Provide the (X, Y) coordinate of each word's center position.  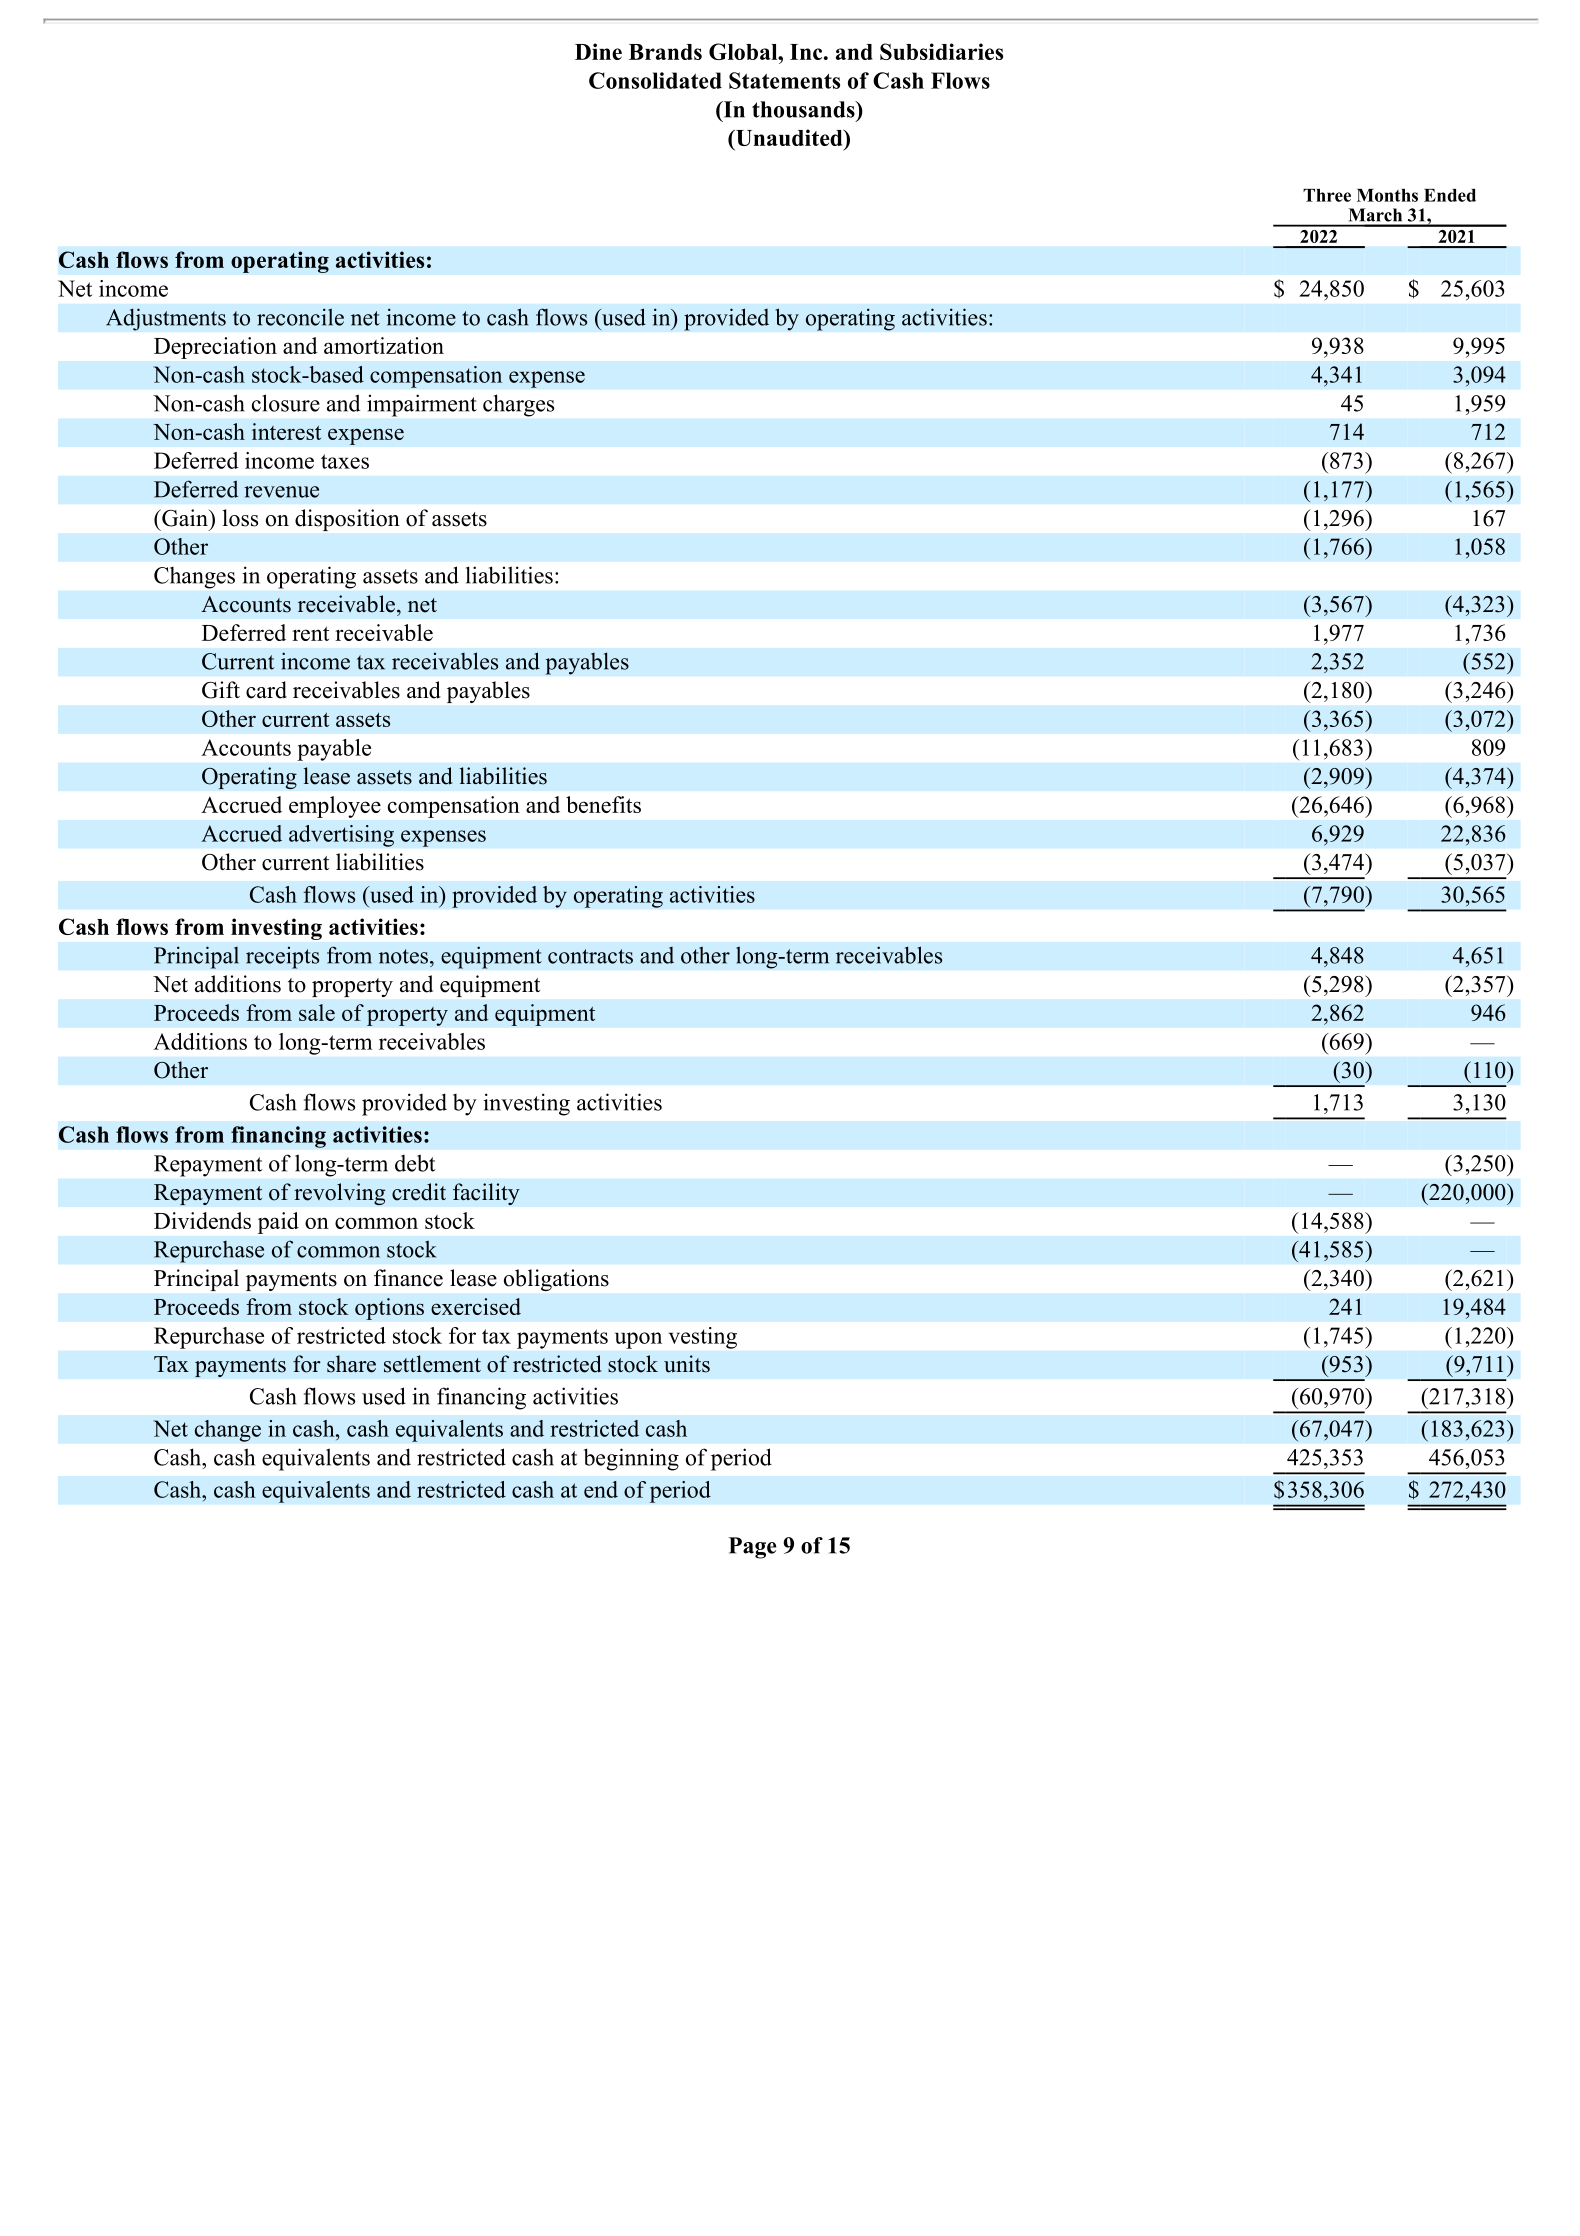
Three (1327, 195)
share (351, 1364)
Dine (598, 51)
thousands (804, 109)
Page (753, 1548)
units (687, 1364)
